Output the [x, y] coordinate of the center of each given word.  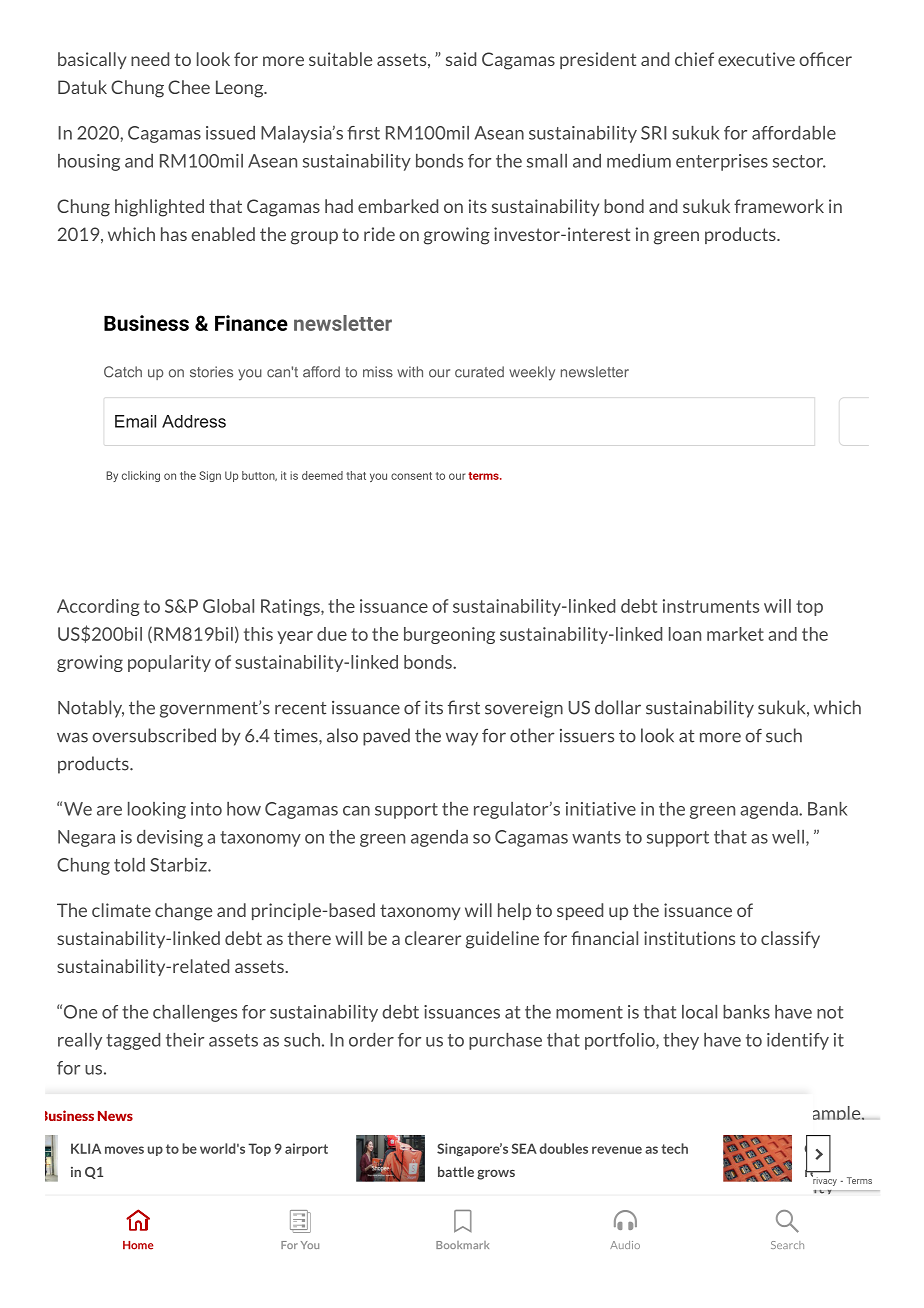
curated [479, 372]
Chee [189, 87]
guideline [502, 940]
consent [411, 476]
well [788, 837]
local [699, 1012]
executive [756, 59]
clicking [141, 476]
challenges [195, 1013]
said [461, 59]
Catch [123, 372]
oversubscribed [154, 735]
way [462, 739]
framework [779, 206]
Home [138, 1245]
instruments [711, 606]
